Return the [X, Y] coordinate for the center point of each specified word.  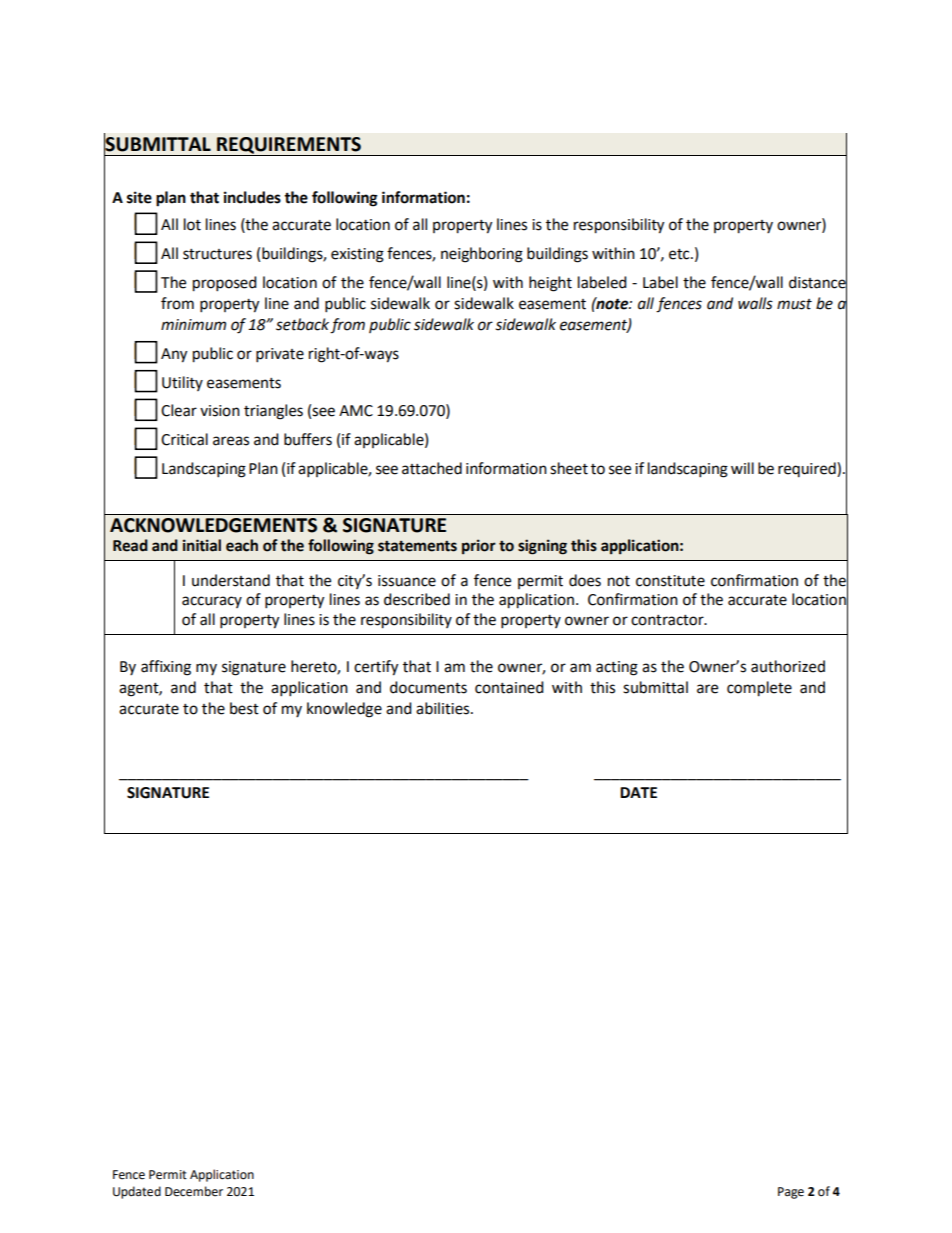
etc [680, 254]
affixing [166, 668]
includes [252, 197]
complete [759, 689]
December [194, 1191]
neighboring [482, 255]
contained [509, 687]
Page [791, 1193]
